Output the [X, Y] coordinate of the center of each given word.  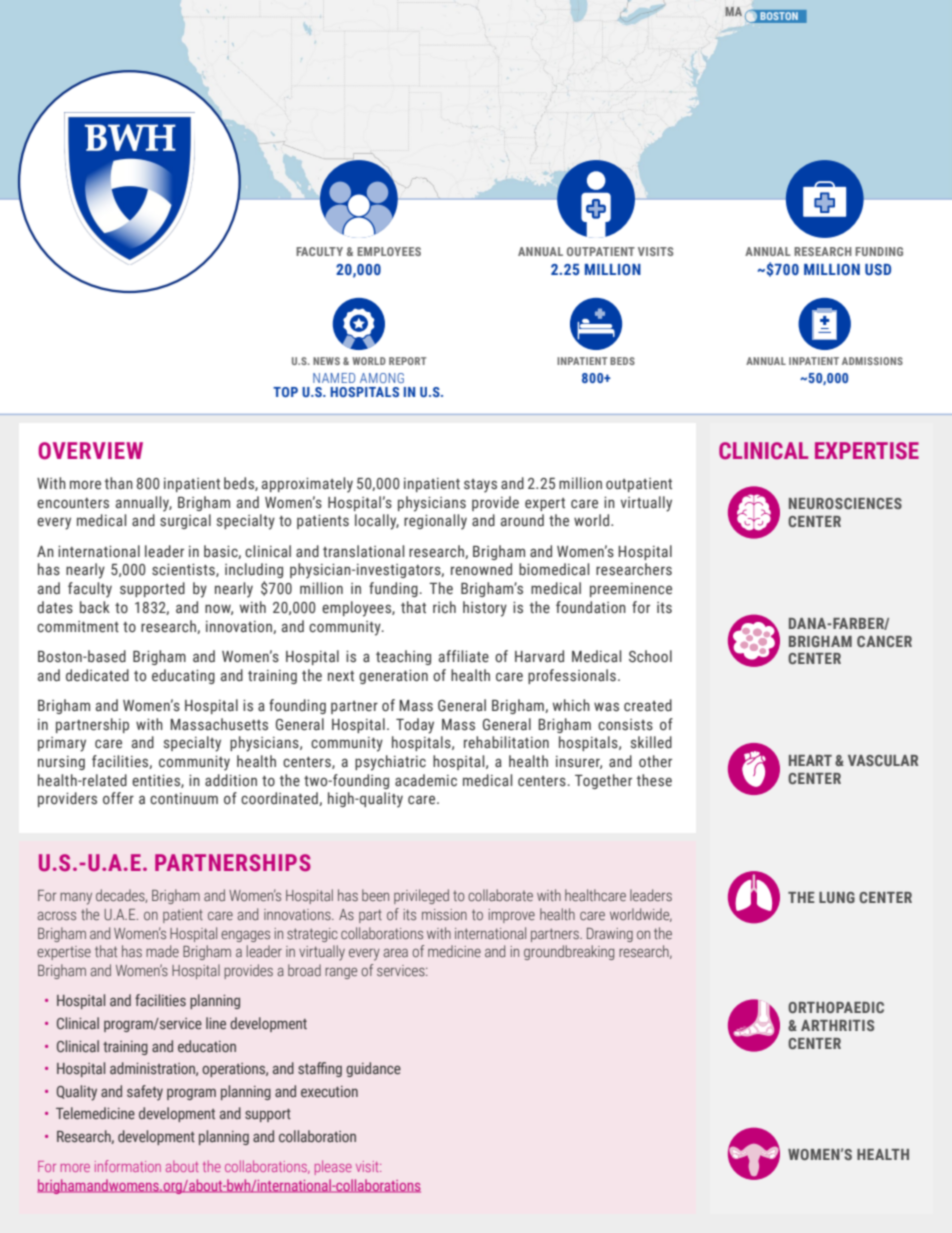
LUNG [837, 897]
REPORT [407, 361]
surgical [185, 521]
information [128, 1166]
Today [415, 726]
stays [480, 486]
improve [511, 916]
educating [183, 676]
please [333, 1167]
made [162, 951]
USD [878, 269]
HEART [810, 760]
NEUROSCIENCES [845, 503]
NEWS [326, 361]
